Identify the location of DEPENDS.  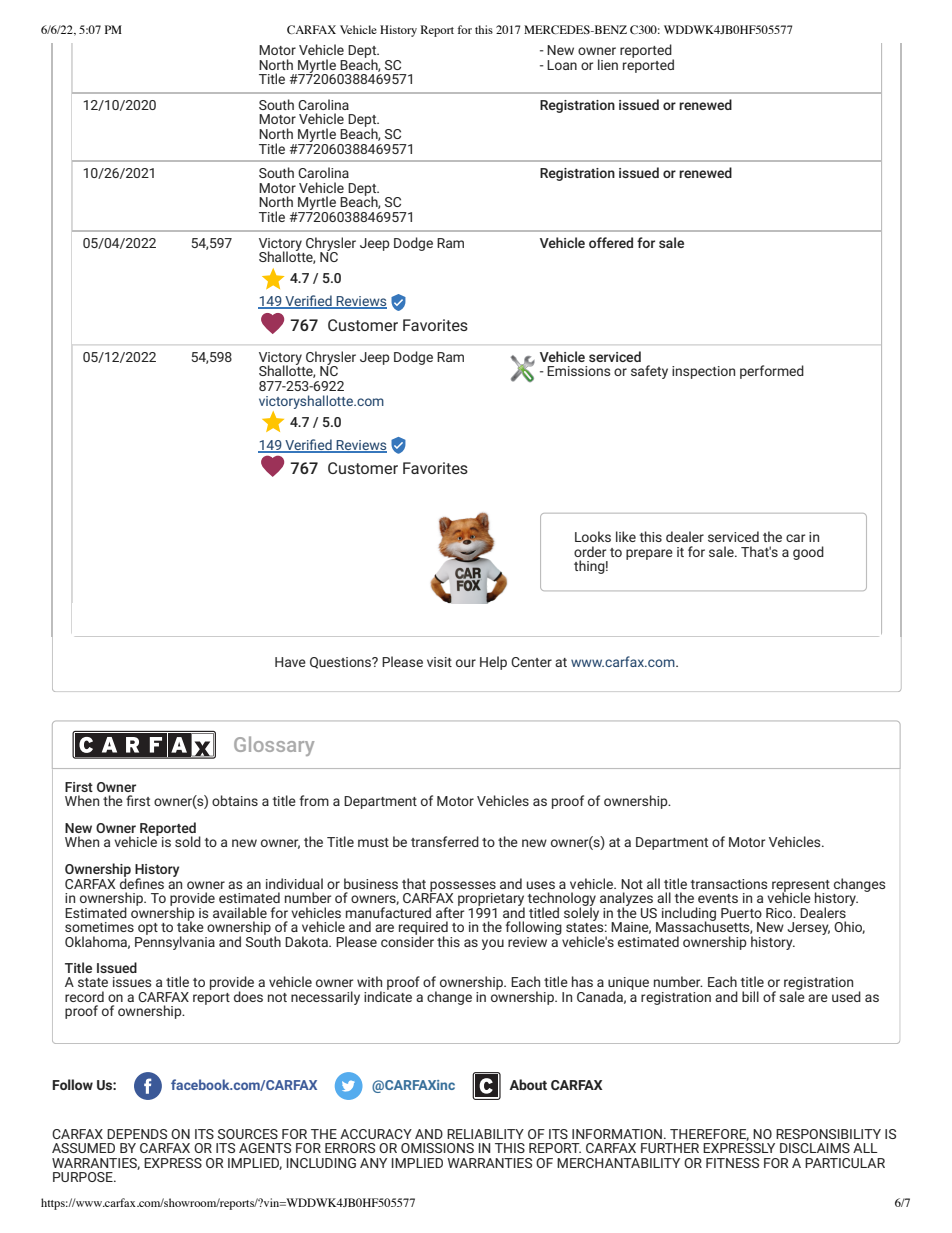
(137, 1134).
